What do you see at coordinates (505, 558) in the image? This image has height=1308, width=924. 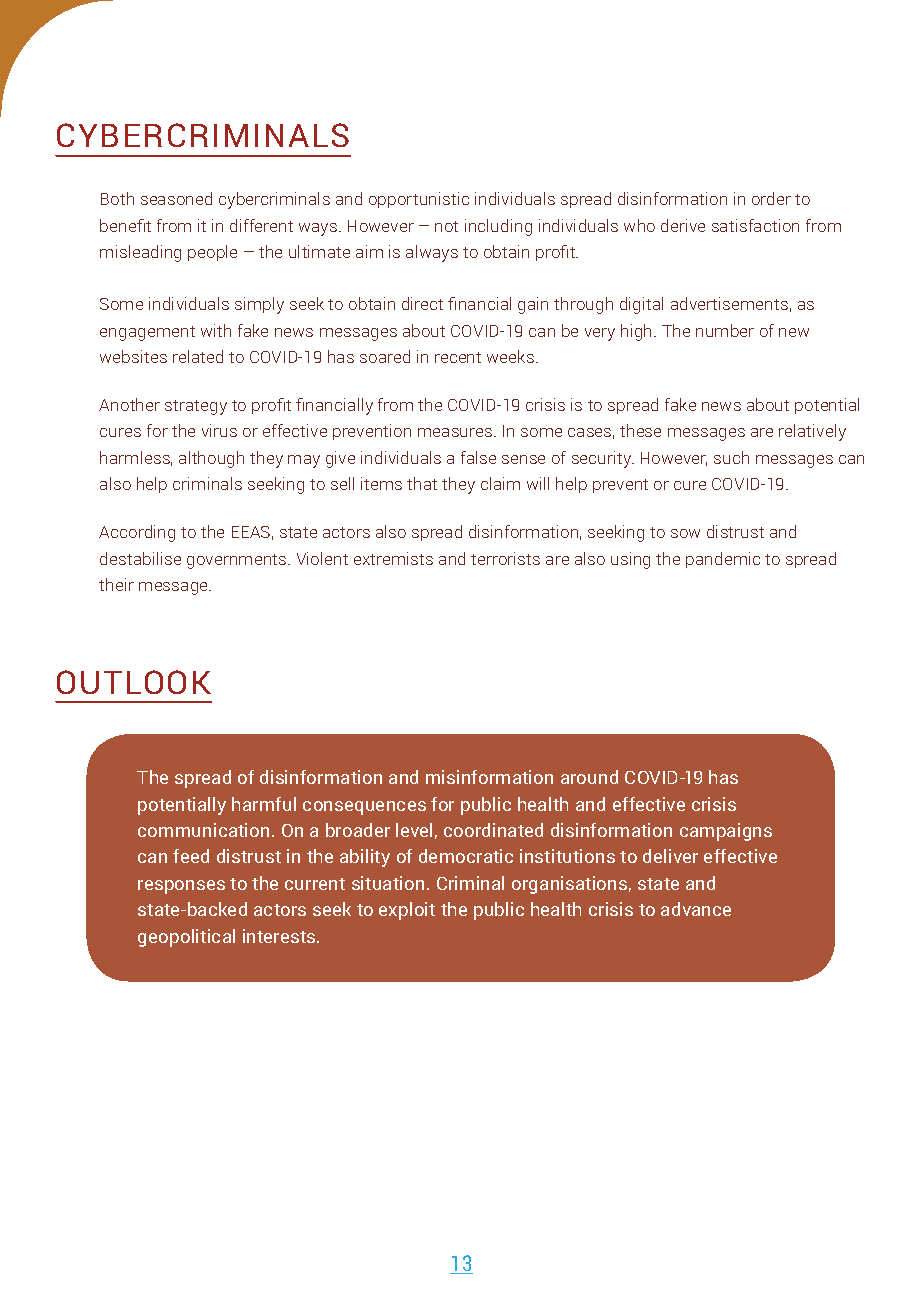 I see `terrorists` at bounding box center [505, 558].
